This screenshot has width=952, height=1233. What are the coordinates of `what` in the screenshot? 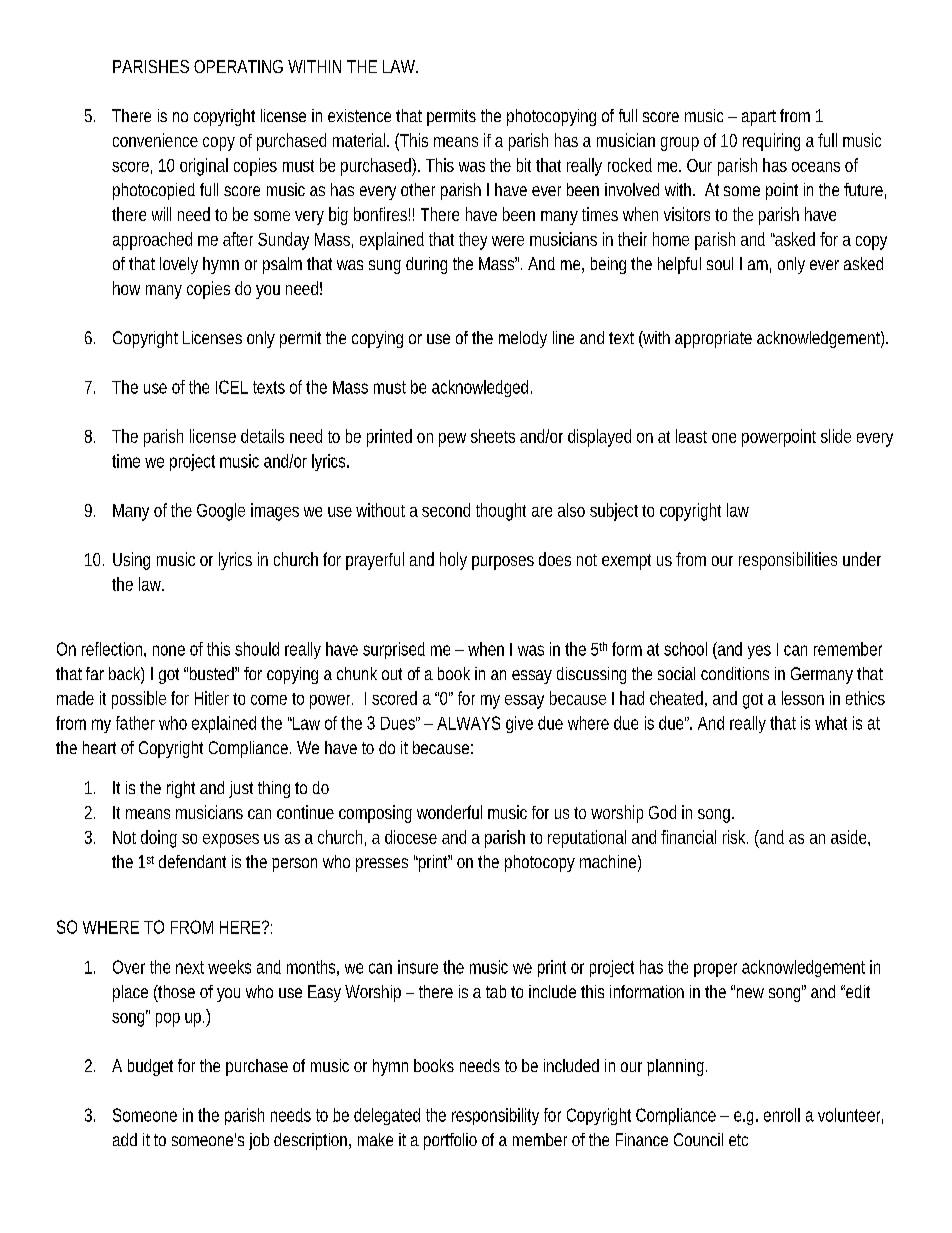 It's located at (831, 723).
